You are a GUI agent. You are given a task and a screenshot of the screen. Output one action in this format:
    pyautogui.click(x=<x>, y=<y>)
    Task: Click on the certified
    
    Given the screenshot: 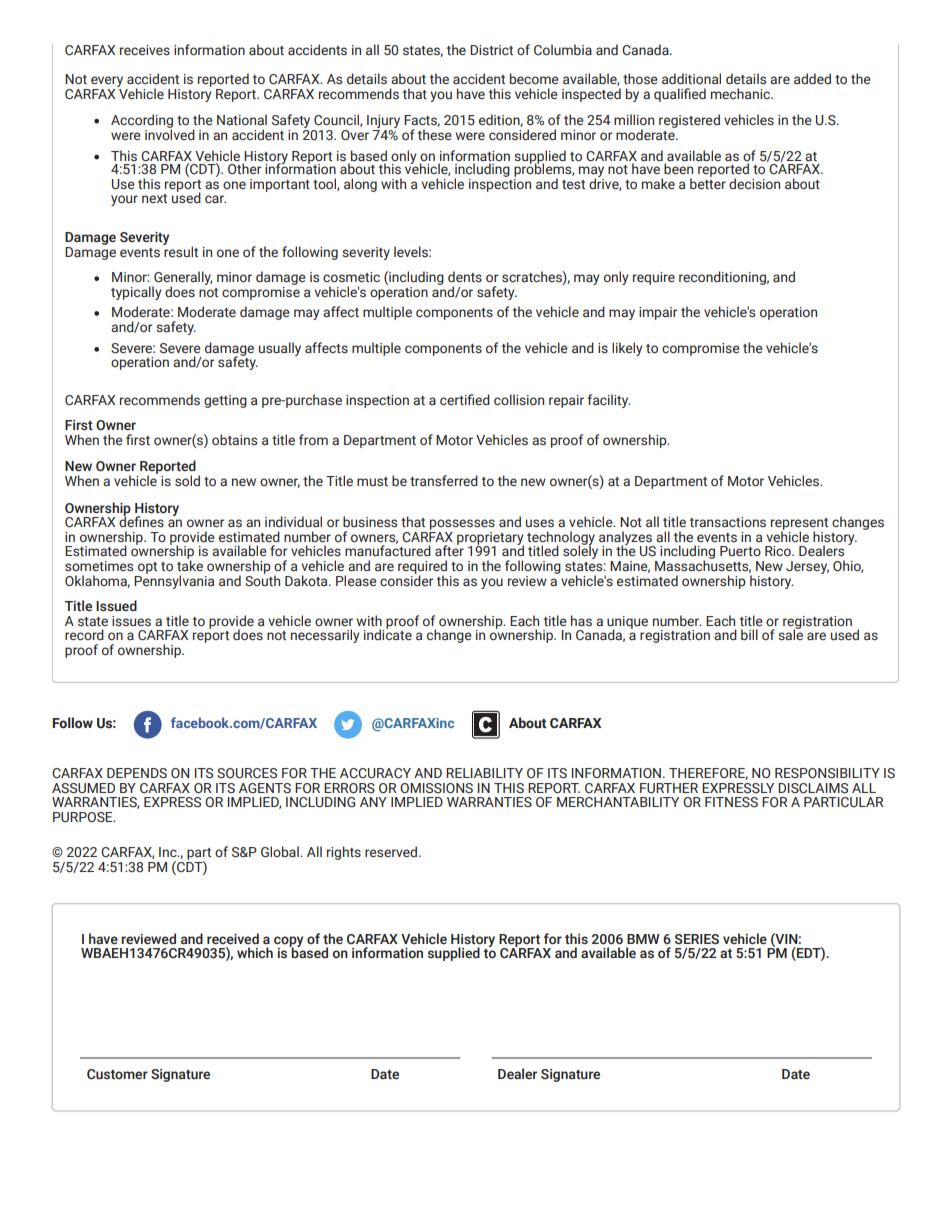 What is the action you would take?
    pyautogui.click(x=465, y=399)
